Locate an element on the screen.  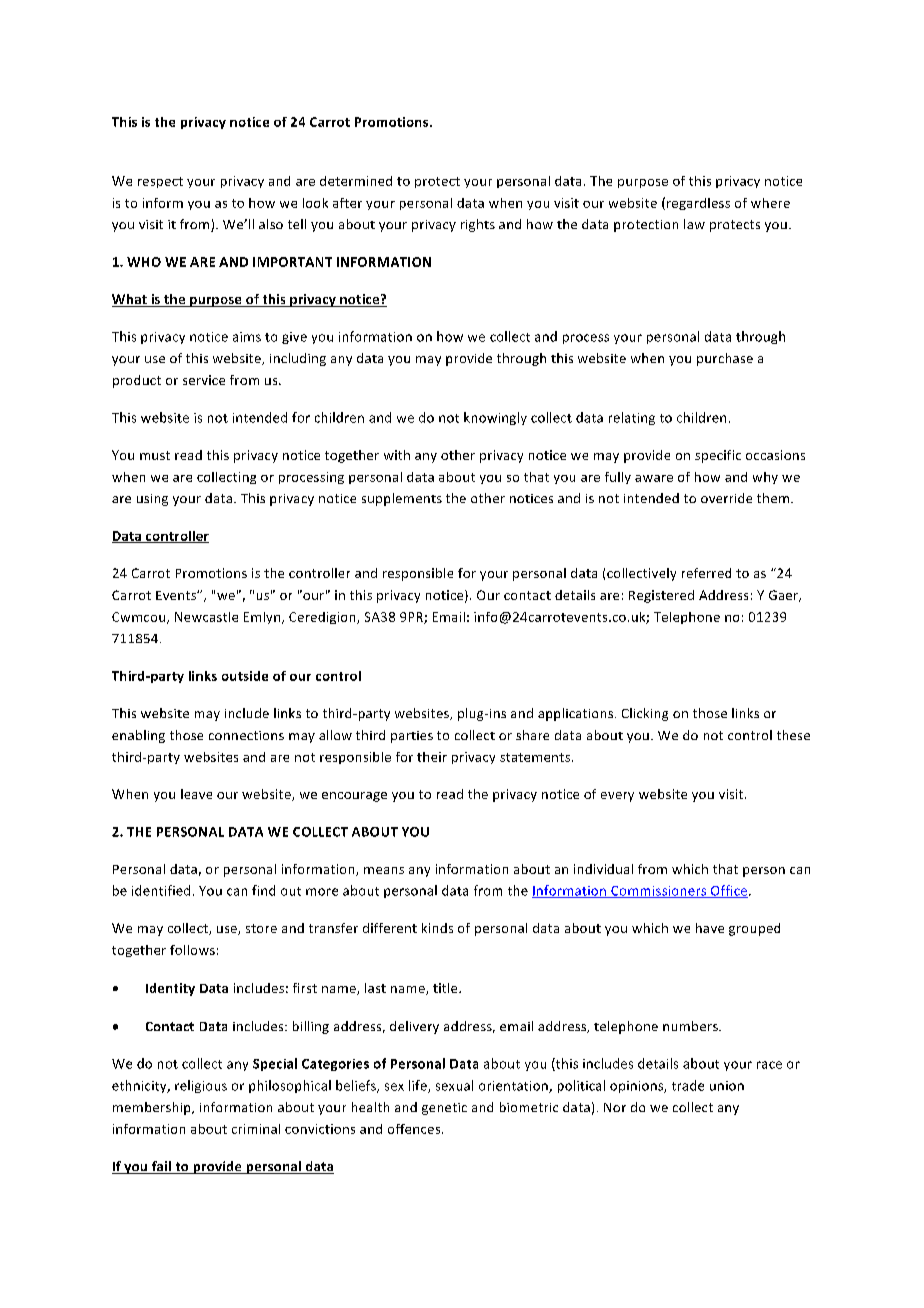
outside is located at coordinates (245, 676).
